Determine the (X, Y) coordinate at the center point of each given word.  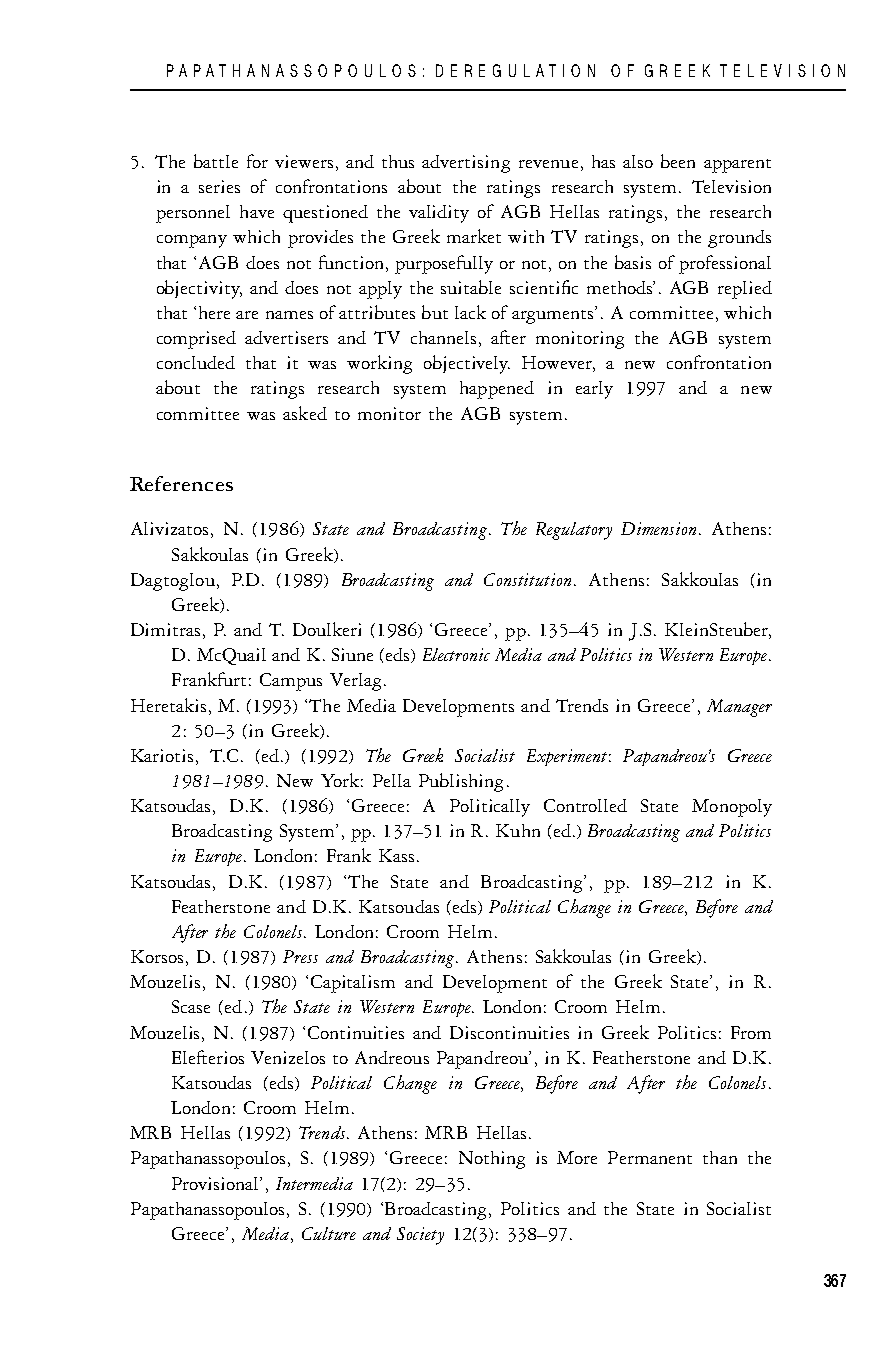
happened (497, 390)
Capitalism (353, 984)
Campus (291, 682)
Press (300, 956)
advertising (466, 164)
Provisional (216, 1183)
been (678, 161)
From (751, 1032)
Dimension (658, 528)
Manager (739, 708)
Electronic (456, 654)
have (257, 211)
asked (305, 413)
